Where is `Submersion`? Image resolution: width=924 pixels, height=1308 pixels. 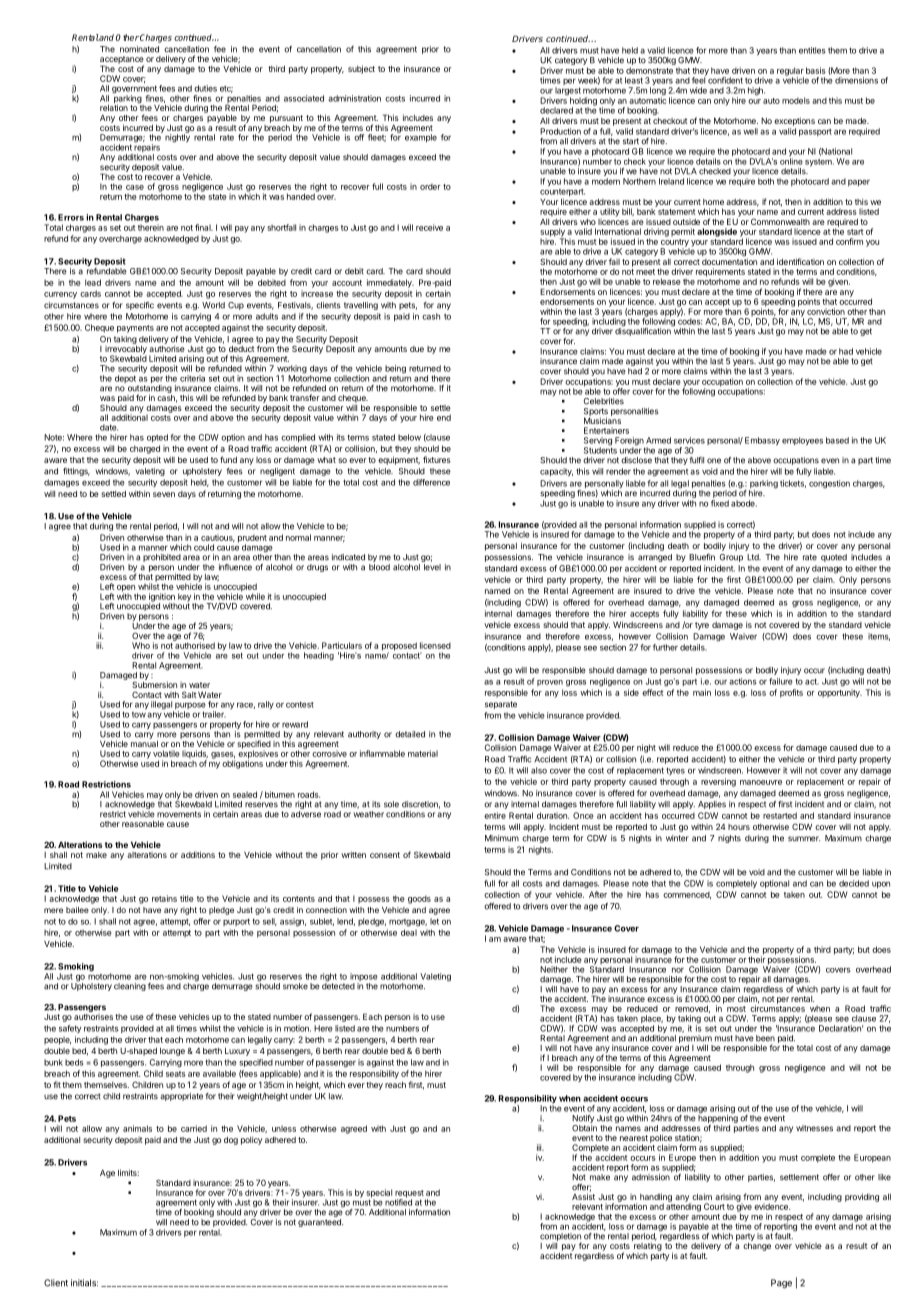
Submersion is located at coordinates (154, 683).
